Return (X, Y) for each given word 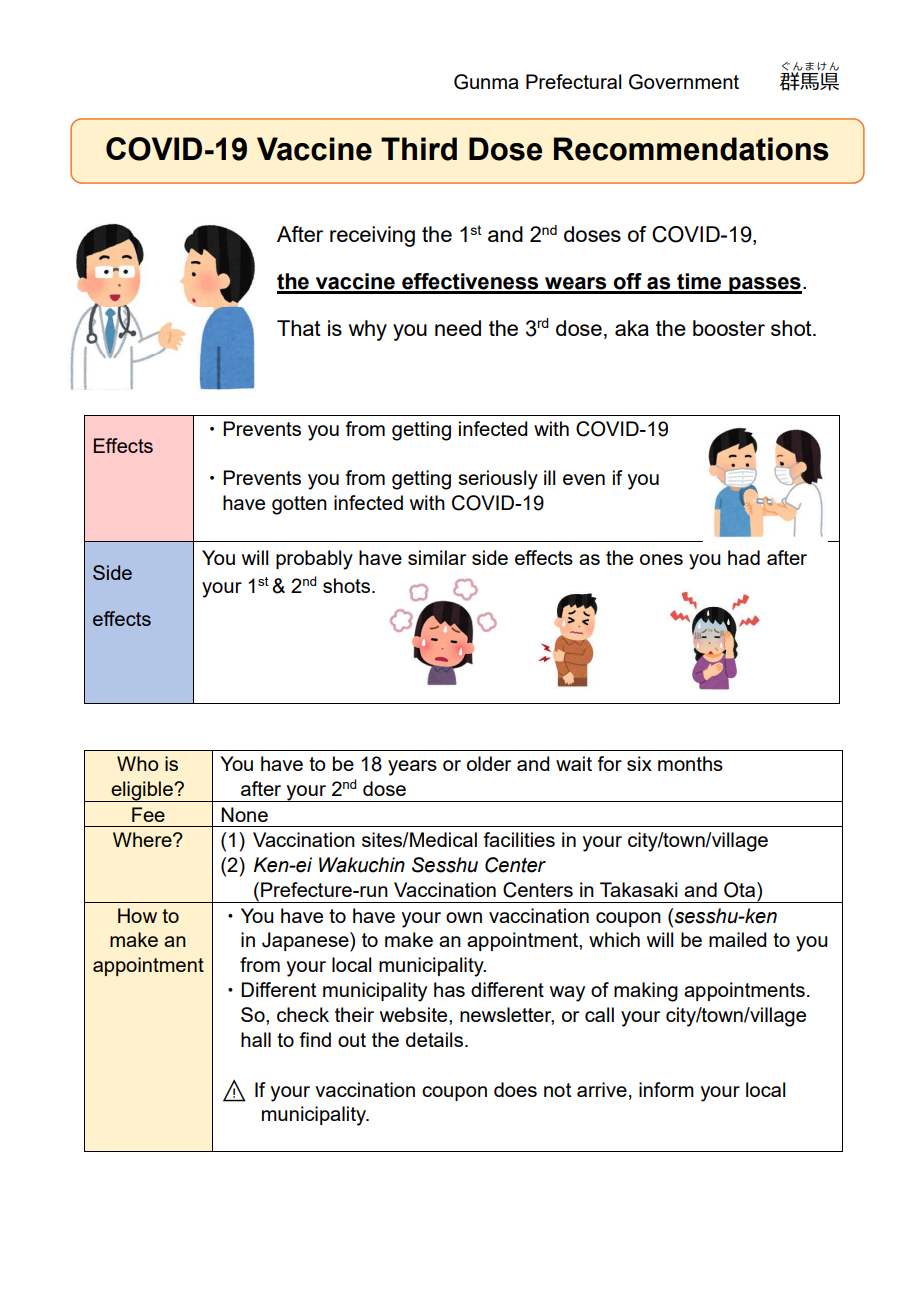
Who (138, 763)
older (489, 763)
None (244, 814)
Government (684, 82)
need (458, 328)
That (299, 328)
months (690, 763)
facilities (519, 839)
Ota (741, 890)
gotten (299, 505)
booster (729, 328)
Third (419, 149)
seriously (498, 480)
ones (661, 559)
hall (256, 1039)
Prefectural (573, 81)
